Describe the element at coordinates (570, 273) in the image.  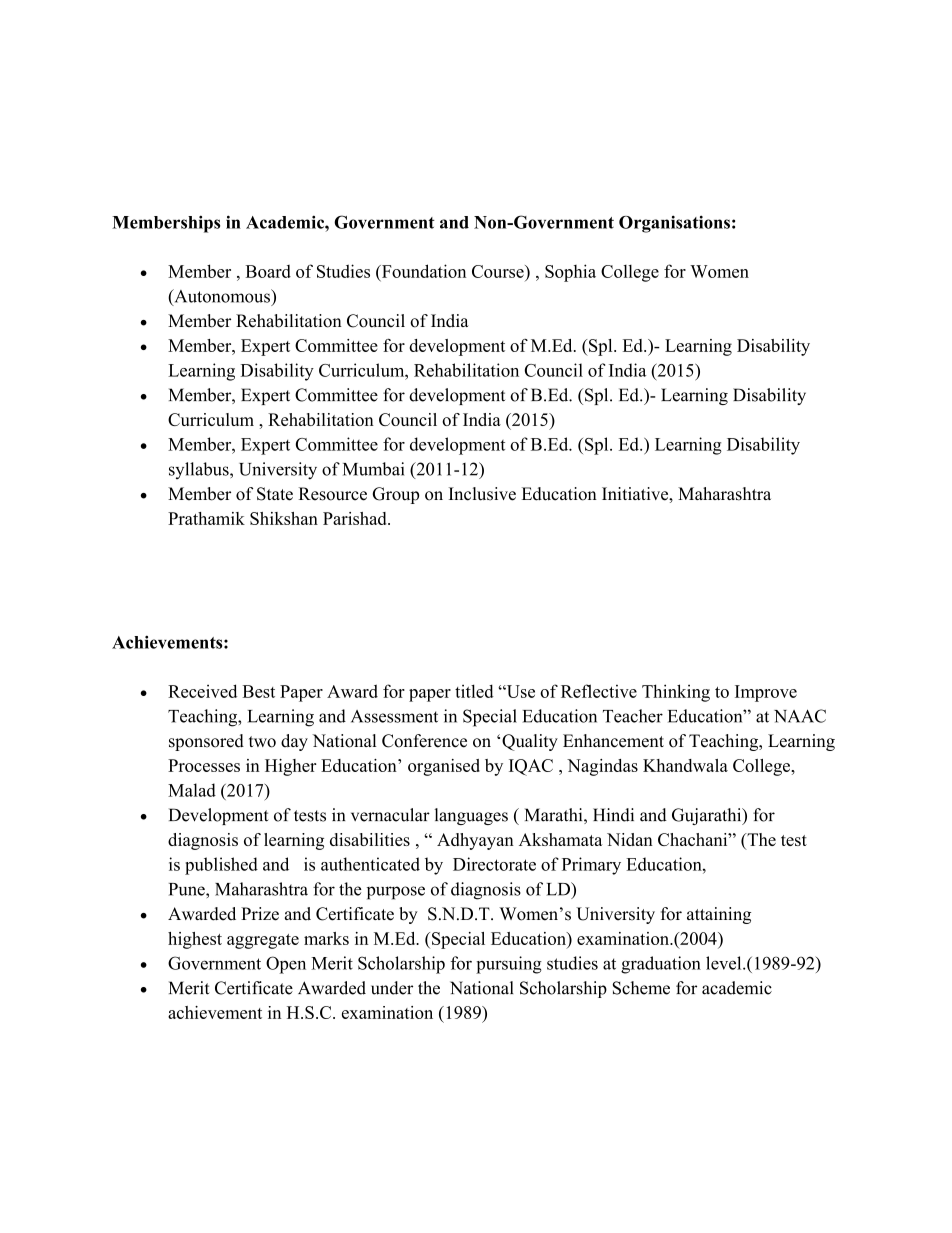
I see `Sophia` at that location.
